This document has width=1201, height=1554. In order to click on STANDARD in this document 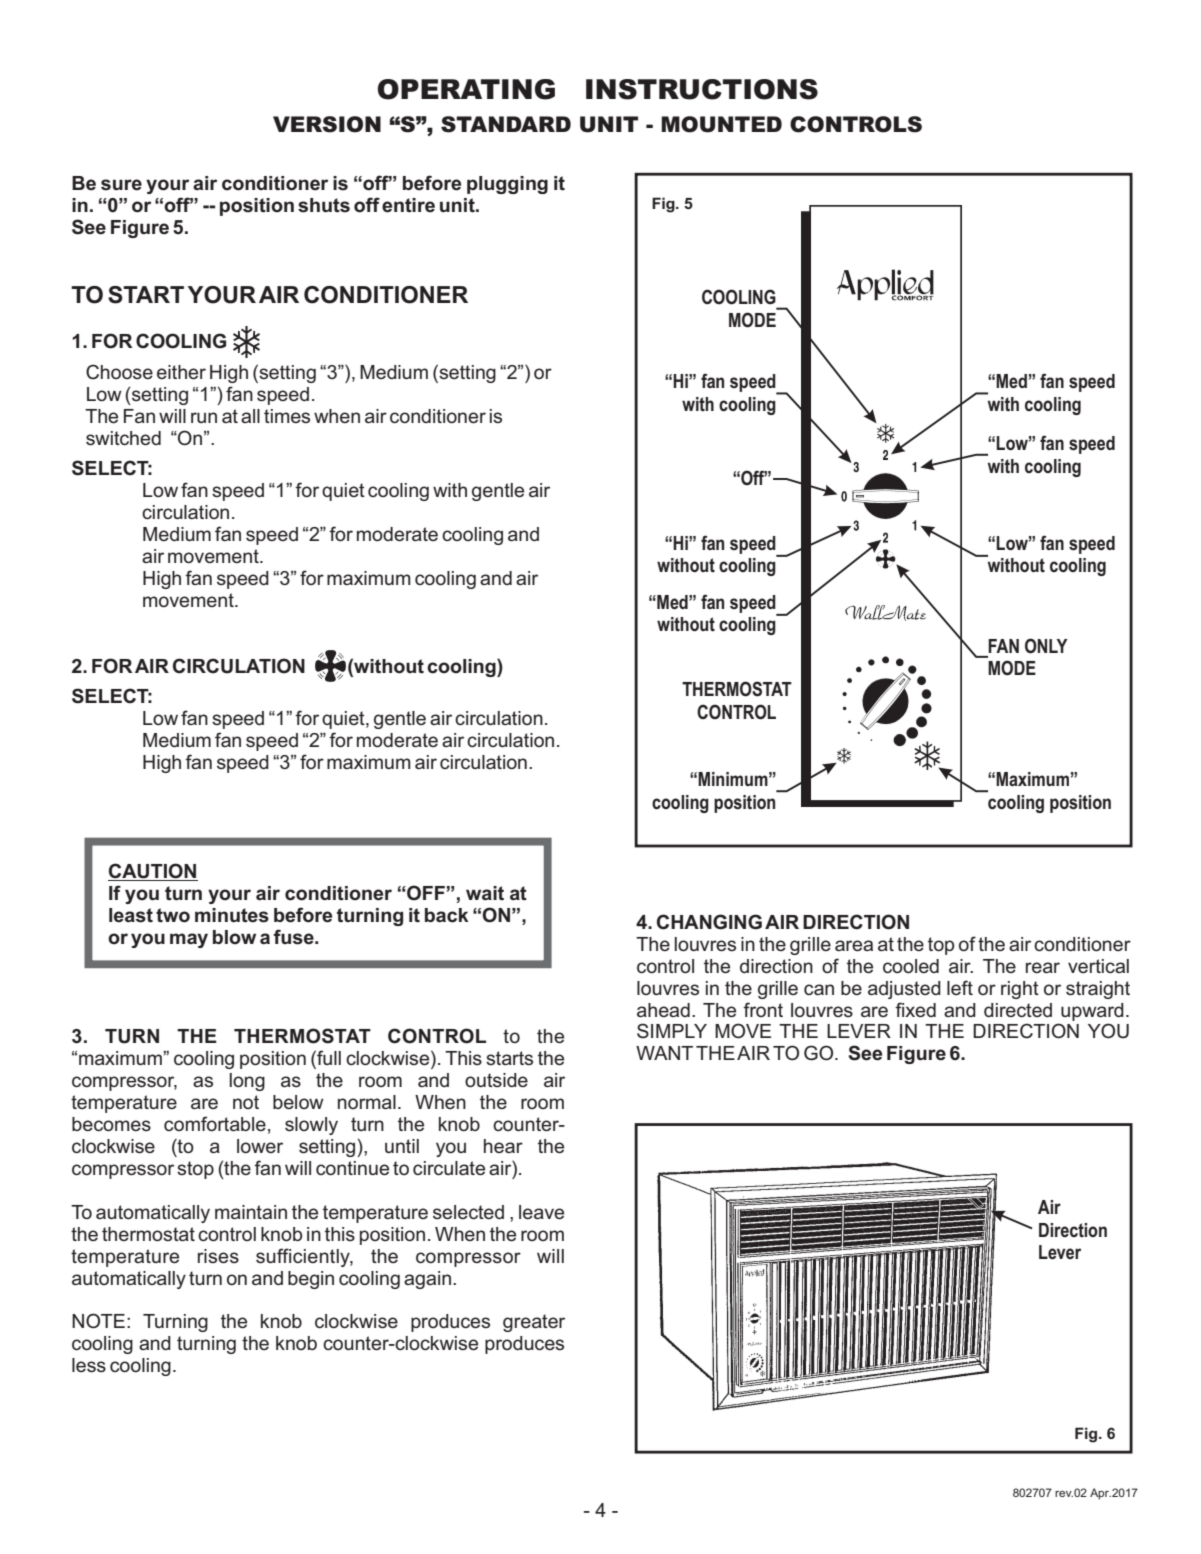, I will do `click(506, 124)`.
